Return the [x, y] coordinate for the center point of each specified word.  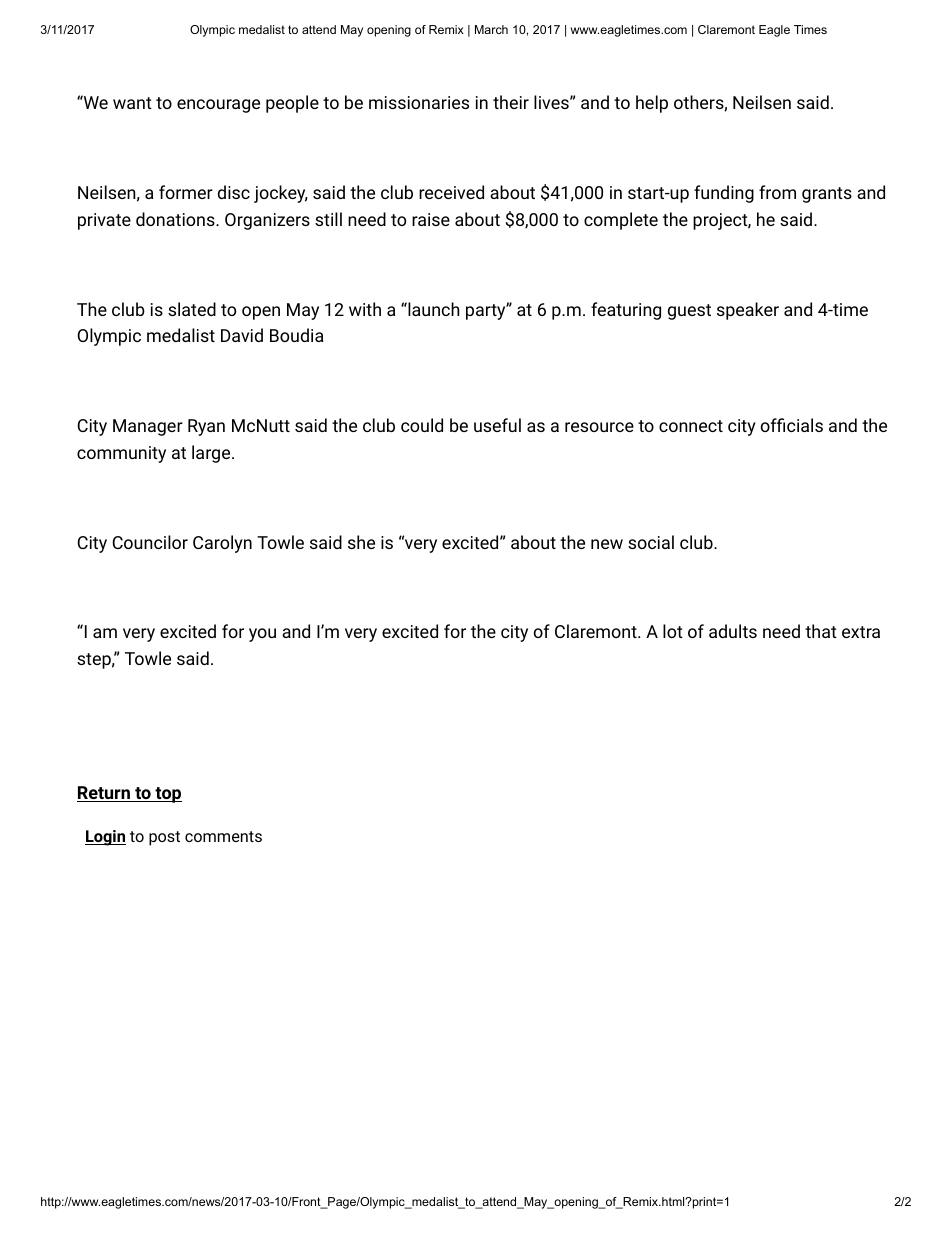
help [652, 104]
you [262, 635]
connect [691, 426]
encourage [218, 106]
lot [673, 631]
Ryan [206, 427]
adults [733, 631]
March [491, 29]
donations [176, 219]
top [167, 795]
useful [497, 425]
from [777, 192]
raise [431, 219]
